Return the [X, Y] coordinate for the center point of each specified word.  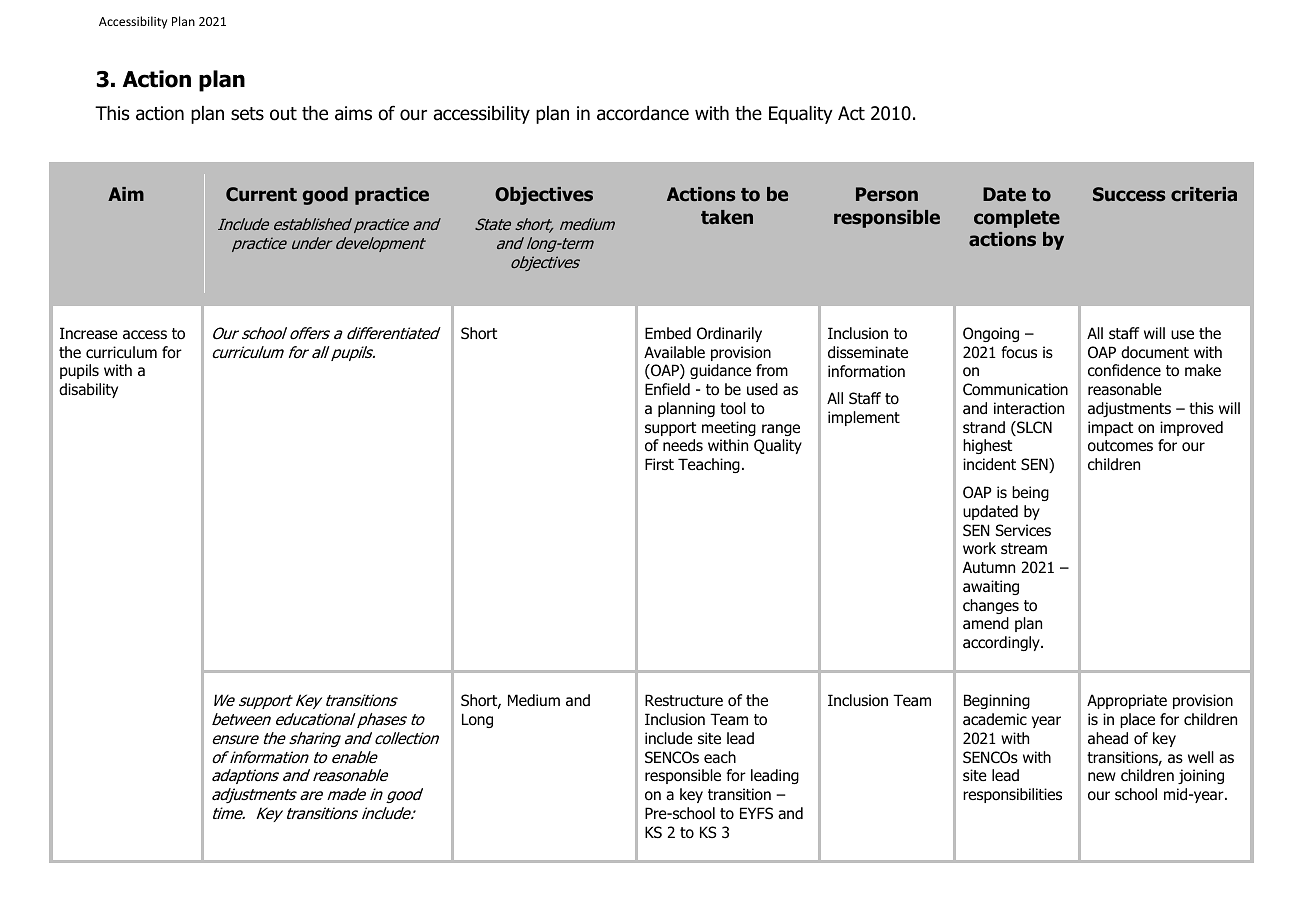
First [659, 464]
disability [88, 390]
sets [247, 114]
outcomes [1120, 446]
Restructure [684, 700]
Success [1129, 194]
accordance [643, 113]
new [1102, 776]
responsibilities [1012, 795]
